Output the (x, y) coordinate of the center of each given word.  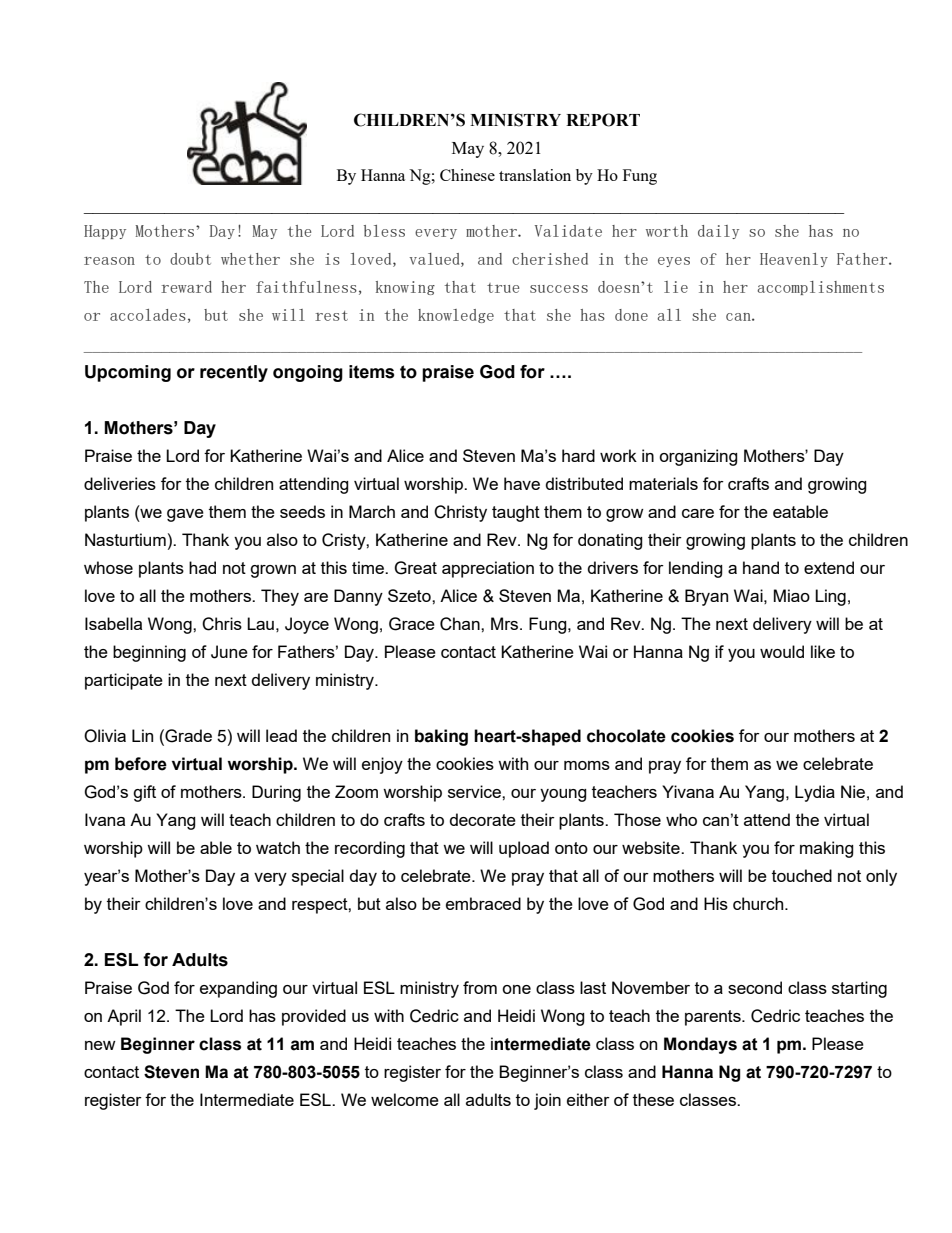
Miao (792, 595)
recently (234, 373)
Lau (260, 623)
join (547, 1101)
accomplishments (820, 288)
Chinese (467, 175)
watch (278, 847)
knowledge (456, 316)
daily (718, 232)
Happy (105, 232)
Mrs (506, 623)
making (827, 849)
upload (524, 849)
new (100, 1045)
